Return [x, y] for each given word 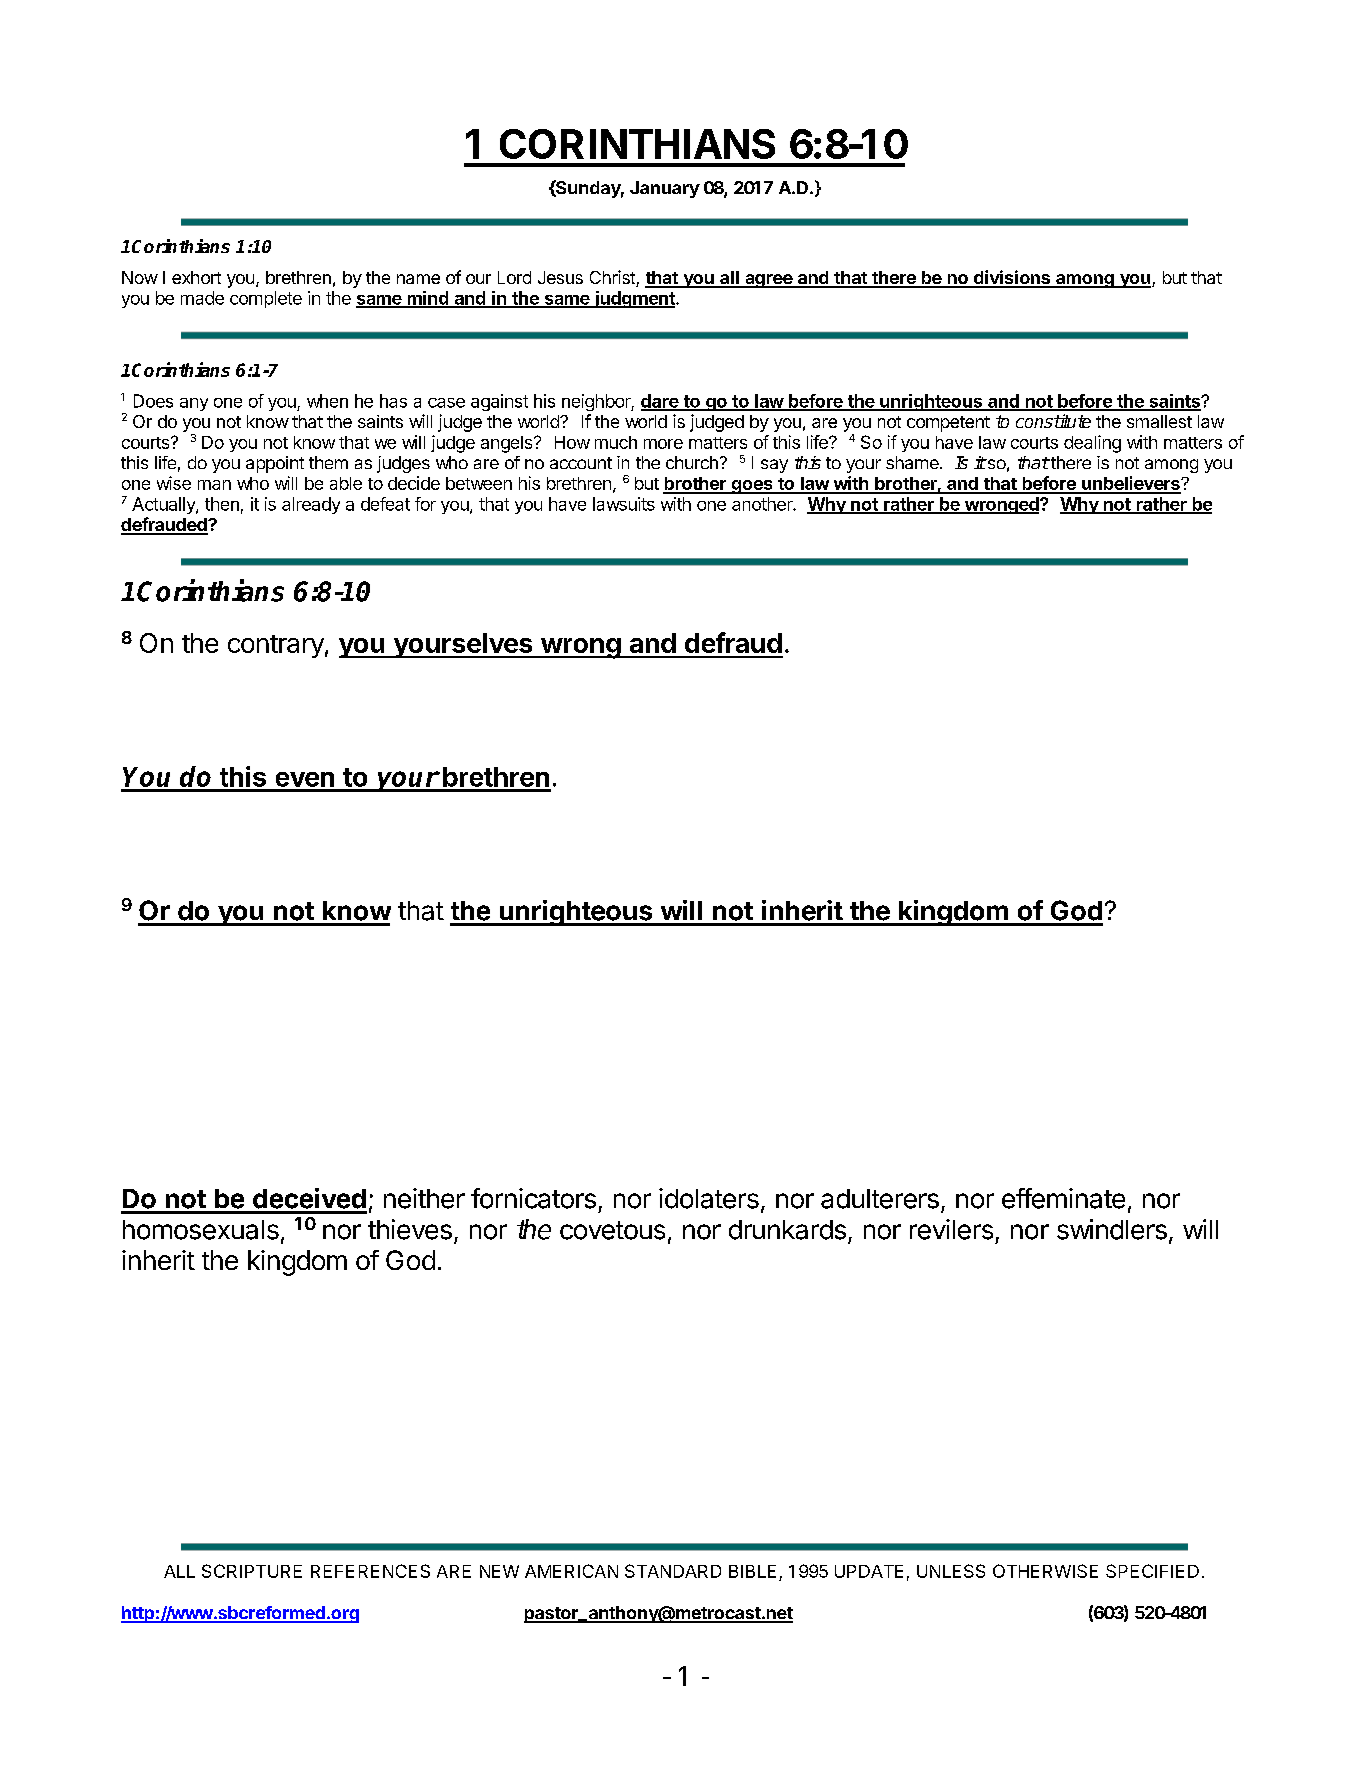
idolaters [709, 1198]
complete [266, 299]
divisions [1012, 278]
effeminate [1063, 1198]
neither [424, 1198]
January [665, 189]
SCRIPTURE [252, 1571]
